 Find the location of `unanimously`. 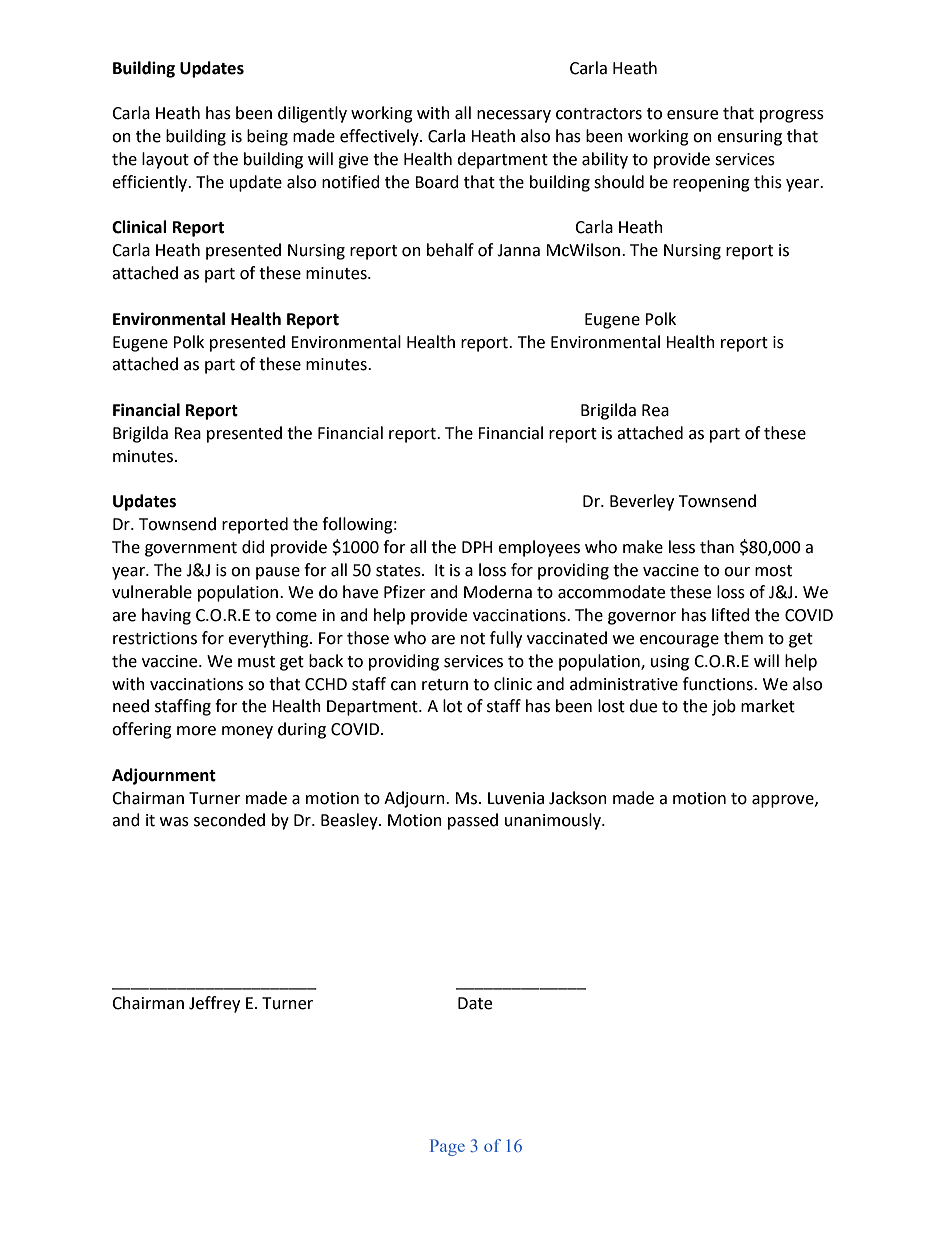

unanimously is located at coordinates (554, 821).
